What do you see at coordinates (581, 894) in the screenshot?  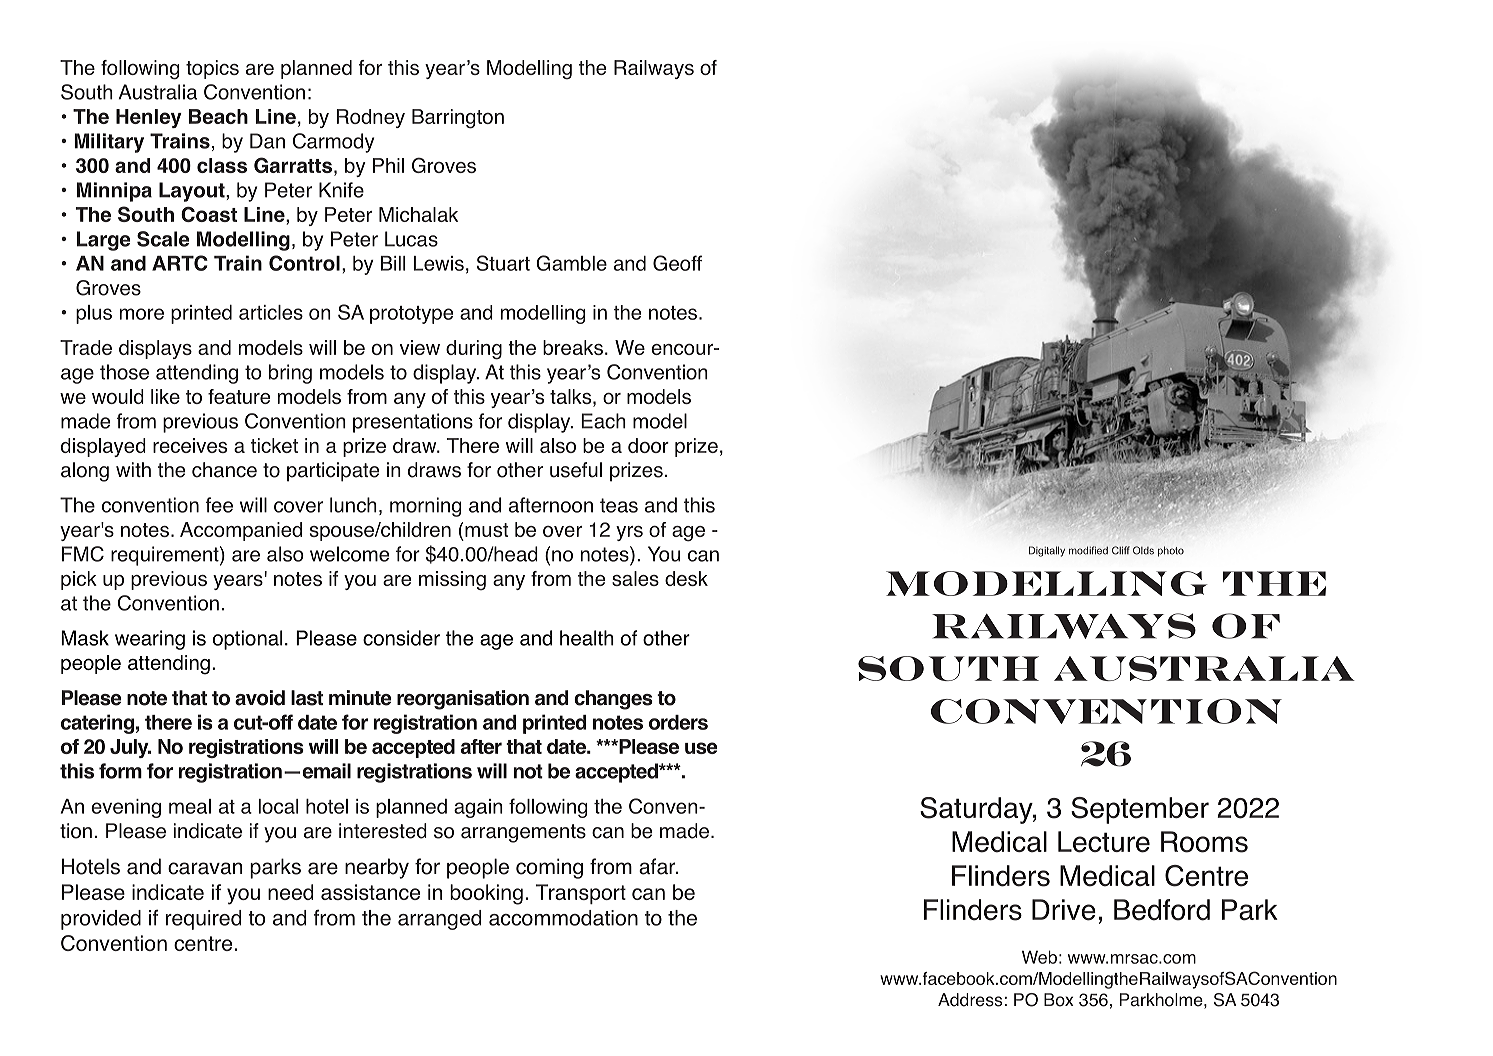 I see `Transport` at bounding box center [581, 894].
